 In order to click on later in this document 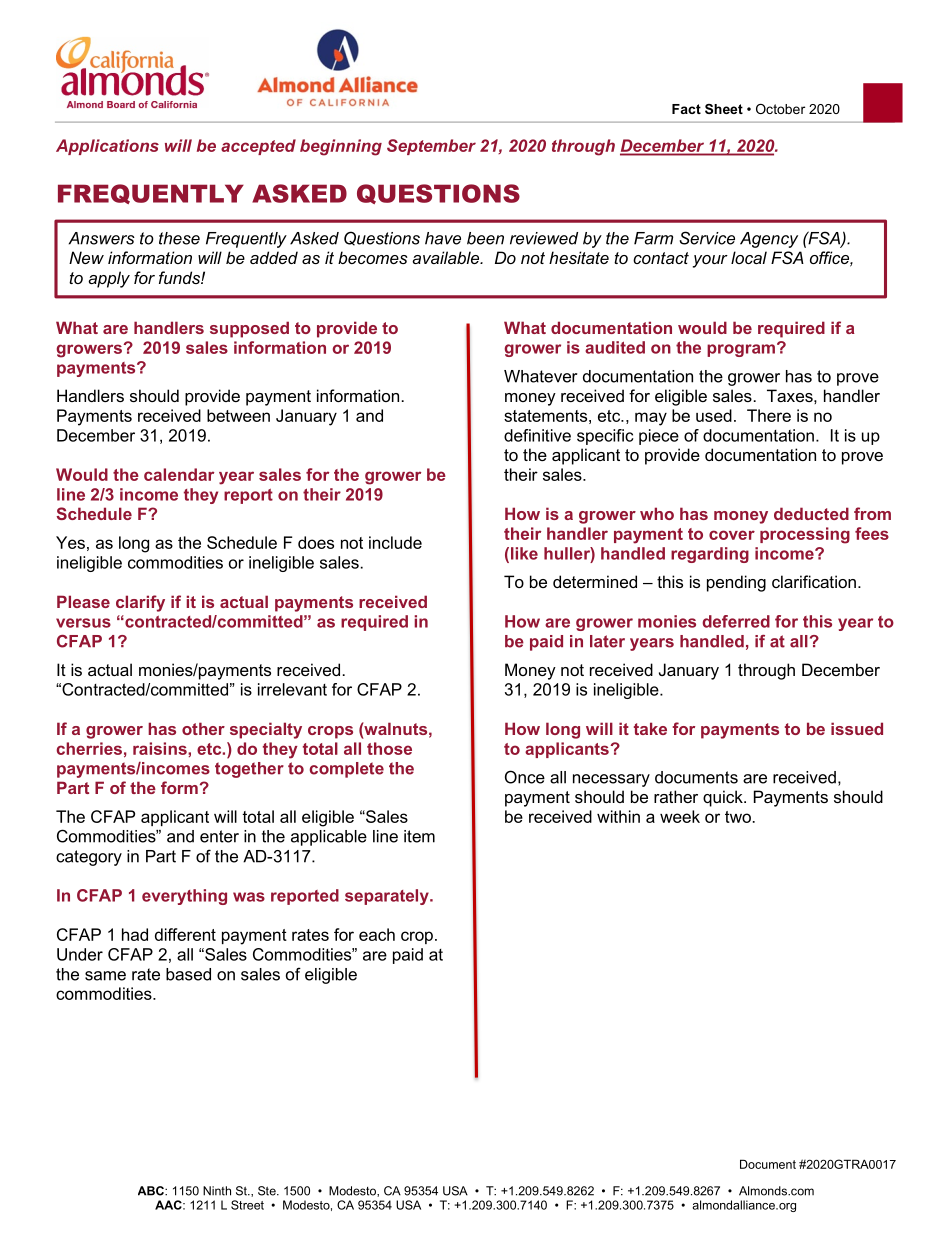, I will do `click(607, 641)`.
